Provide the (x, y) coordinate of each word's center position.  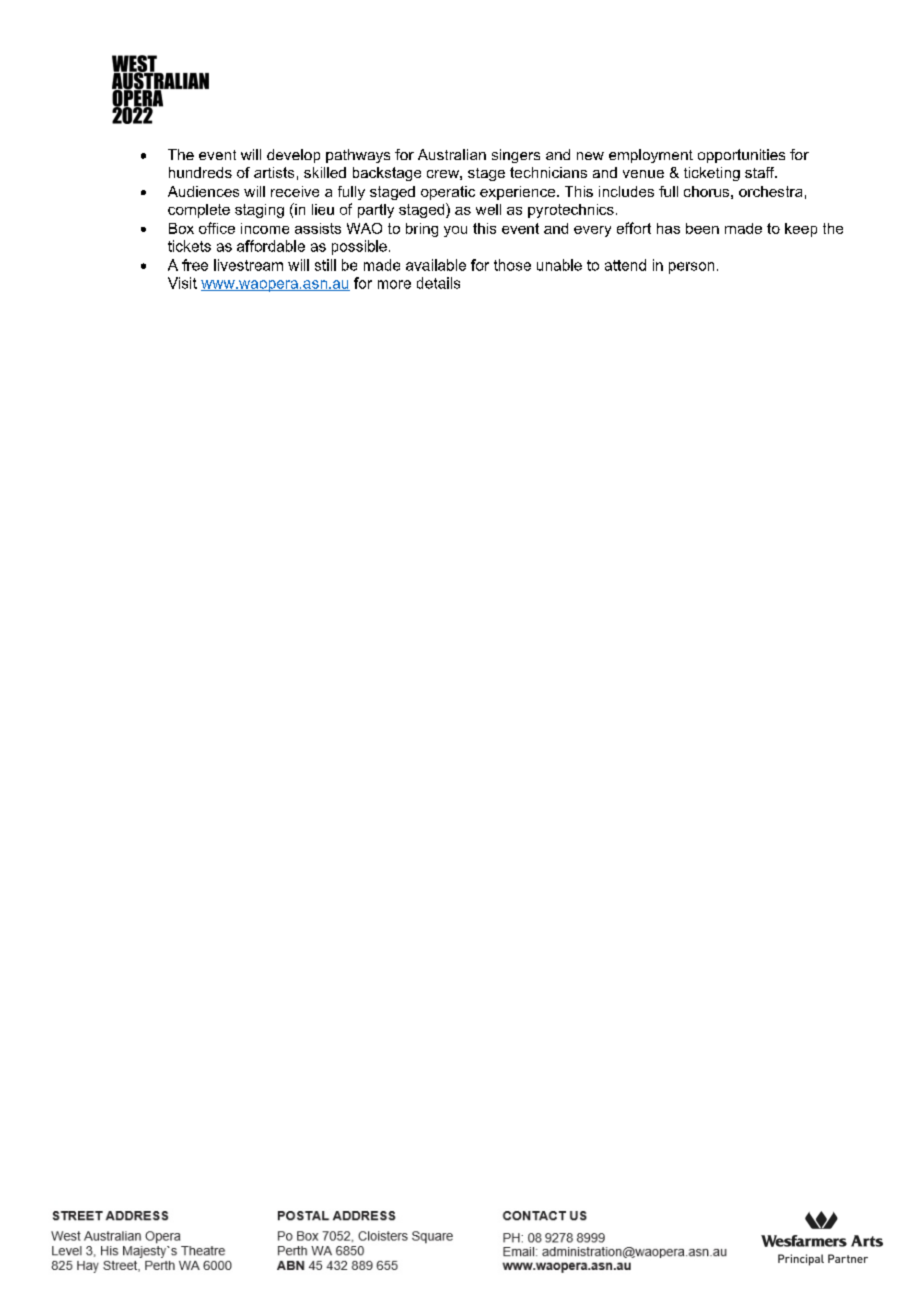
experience (519, 193)
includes (626, 191)
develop (293, 156)
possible (359, 247)
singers (516, 156)
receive (295, 191)
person (691, 268)
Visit (182, 283)
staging (259, 211)
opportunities (741, 156)
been (702, 228)
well (488, 209)
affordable (271, 246)
